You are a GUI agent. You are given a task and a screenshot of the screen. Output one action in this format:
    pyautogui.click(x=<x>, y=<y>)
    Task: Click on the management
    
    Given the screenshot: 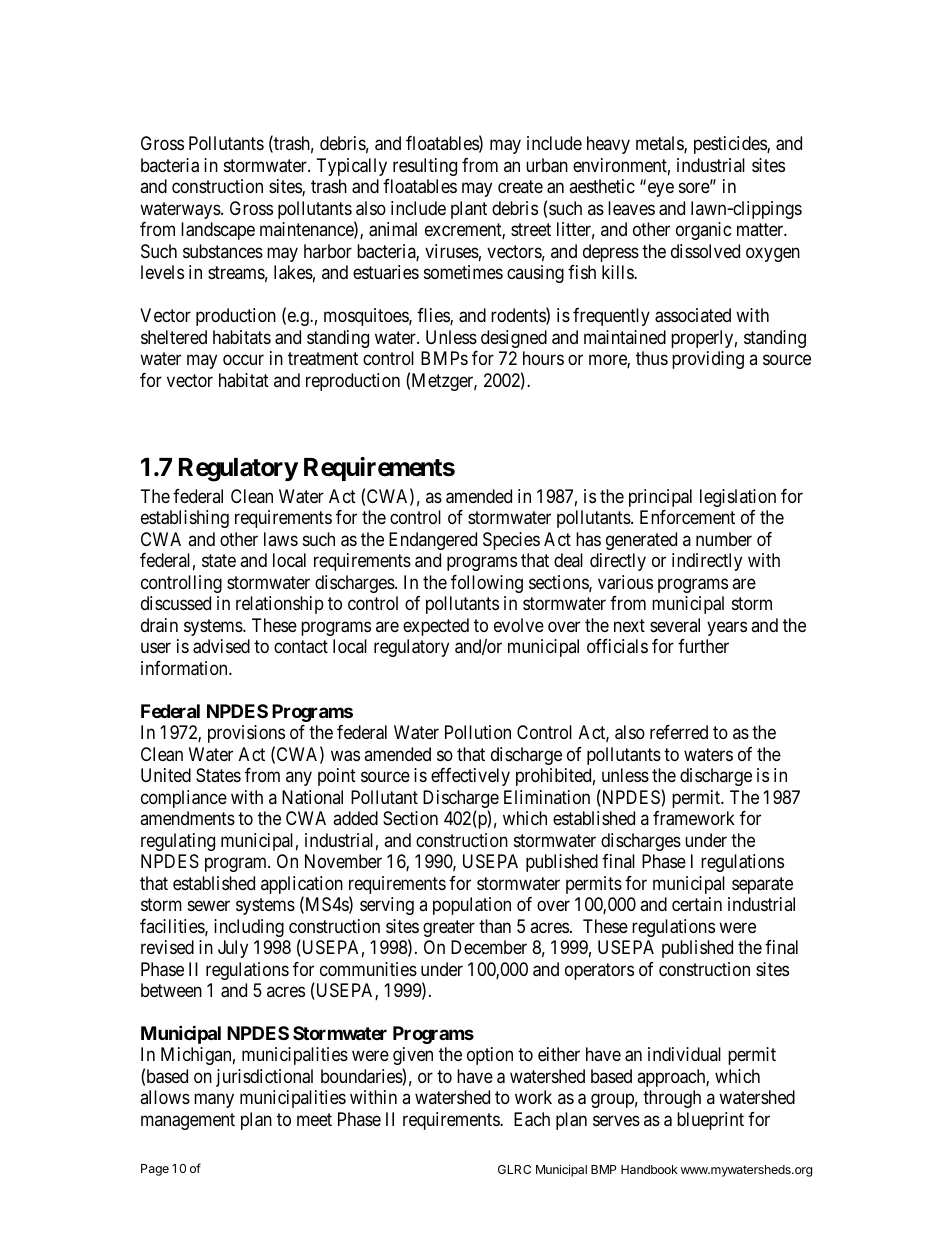 What is the action you would take?
    pyautogui.click(x=188, y=1121)
